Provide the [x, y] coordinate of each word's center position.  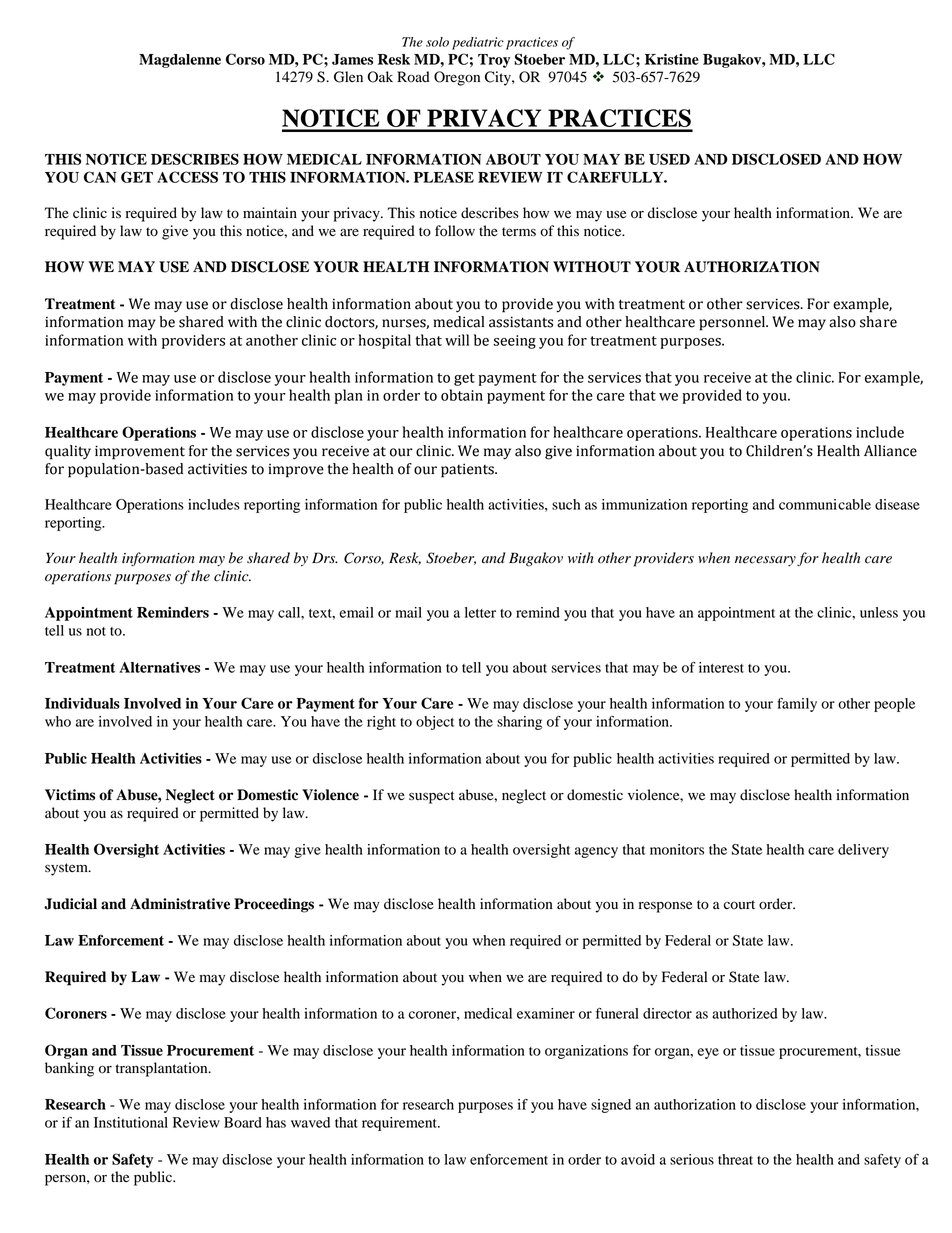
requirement [400, 1124]
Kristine [672, 59]
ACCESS [187, 177]
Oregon [457, 78]
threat [735, 1159]
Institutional [131, 1122]
